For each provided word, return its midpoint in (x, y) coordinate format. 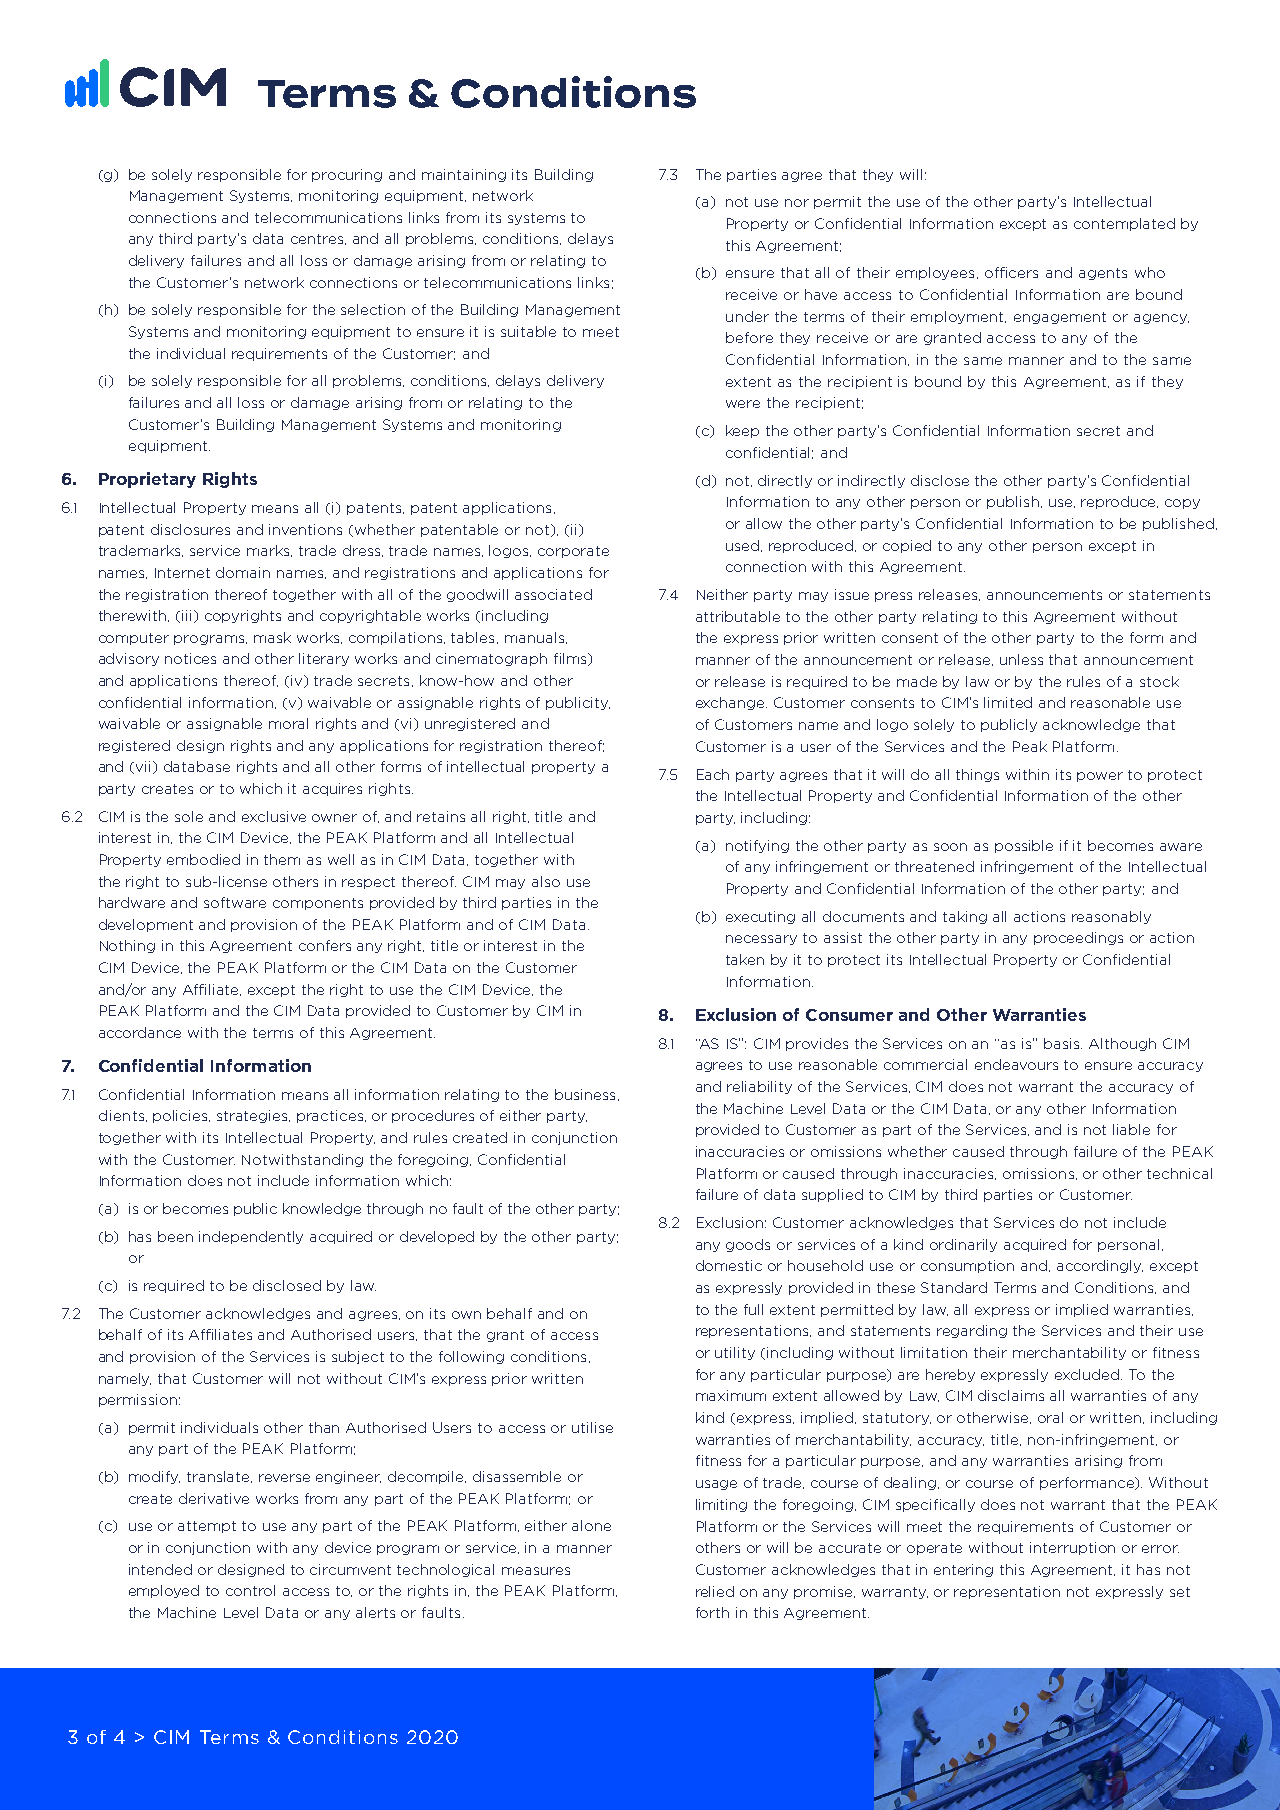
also (546, 881)
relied (715, 1591)
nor (797, 203)
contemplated (1124, 224)
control (250, 1590)
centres (318, 239)
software (235, 902)
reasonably (1111, 917)
